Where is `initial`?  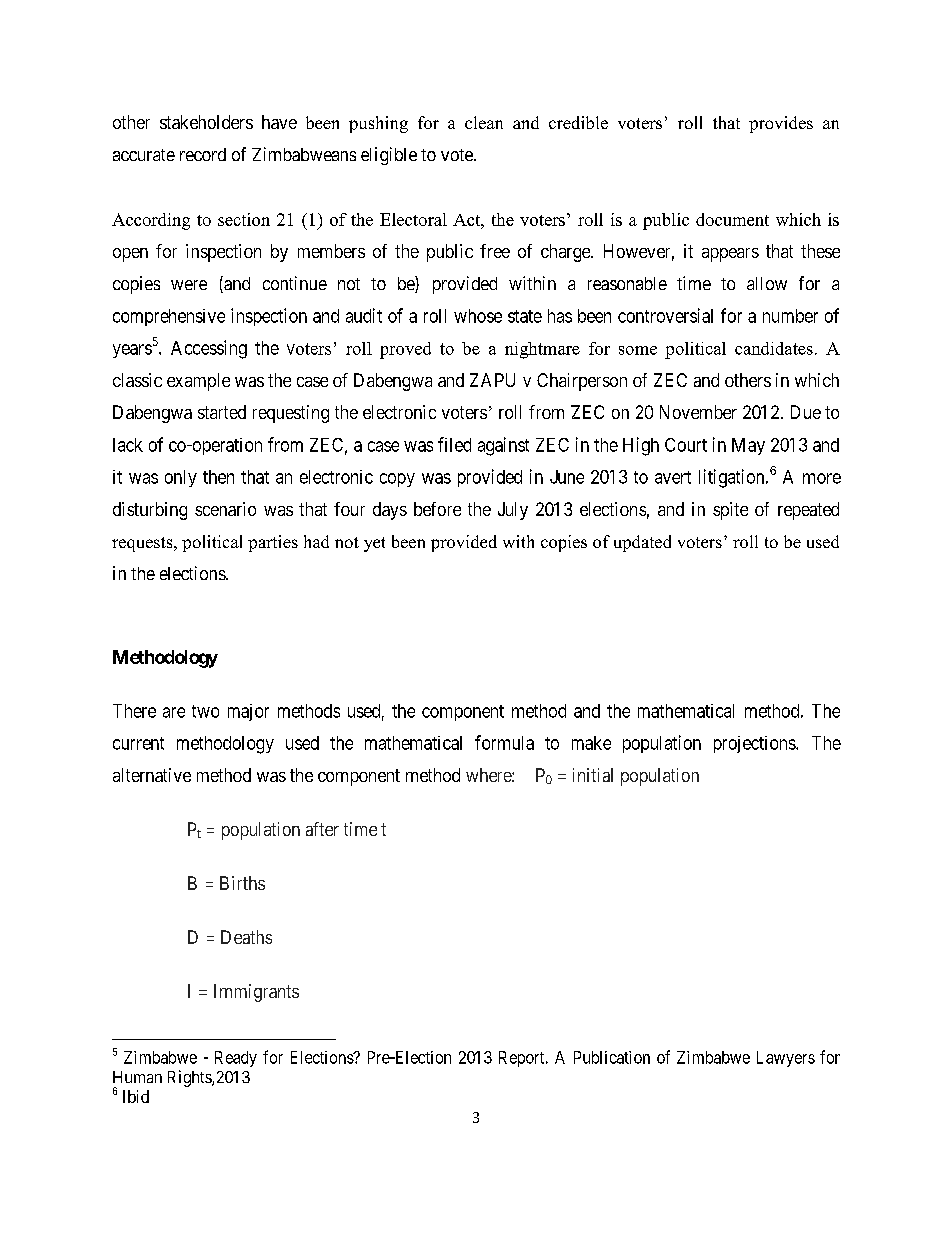
initial is located at coordinates (593, 775).
